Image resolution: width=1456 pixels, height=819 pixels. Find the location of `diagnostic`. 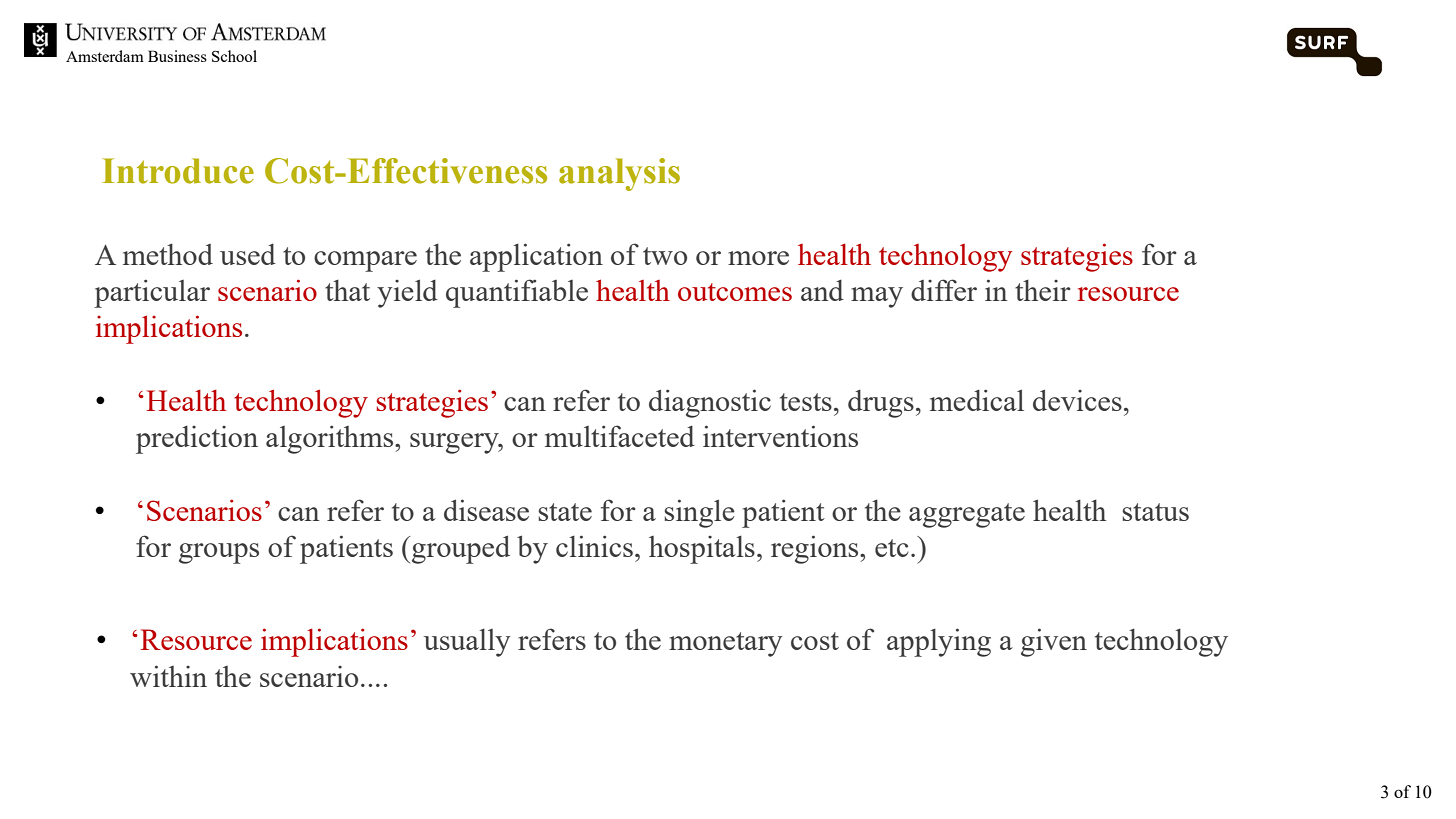

diagnostic is located at coordinates (710, 403).
